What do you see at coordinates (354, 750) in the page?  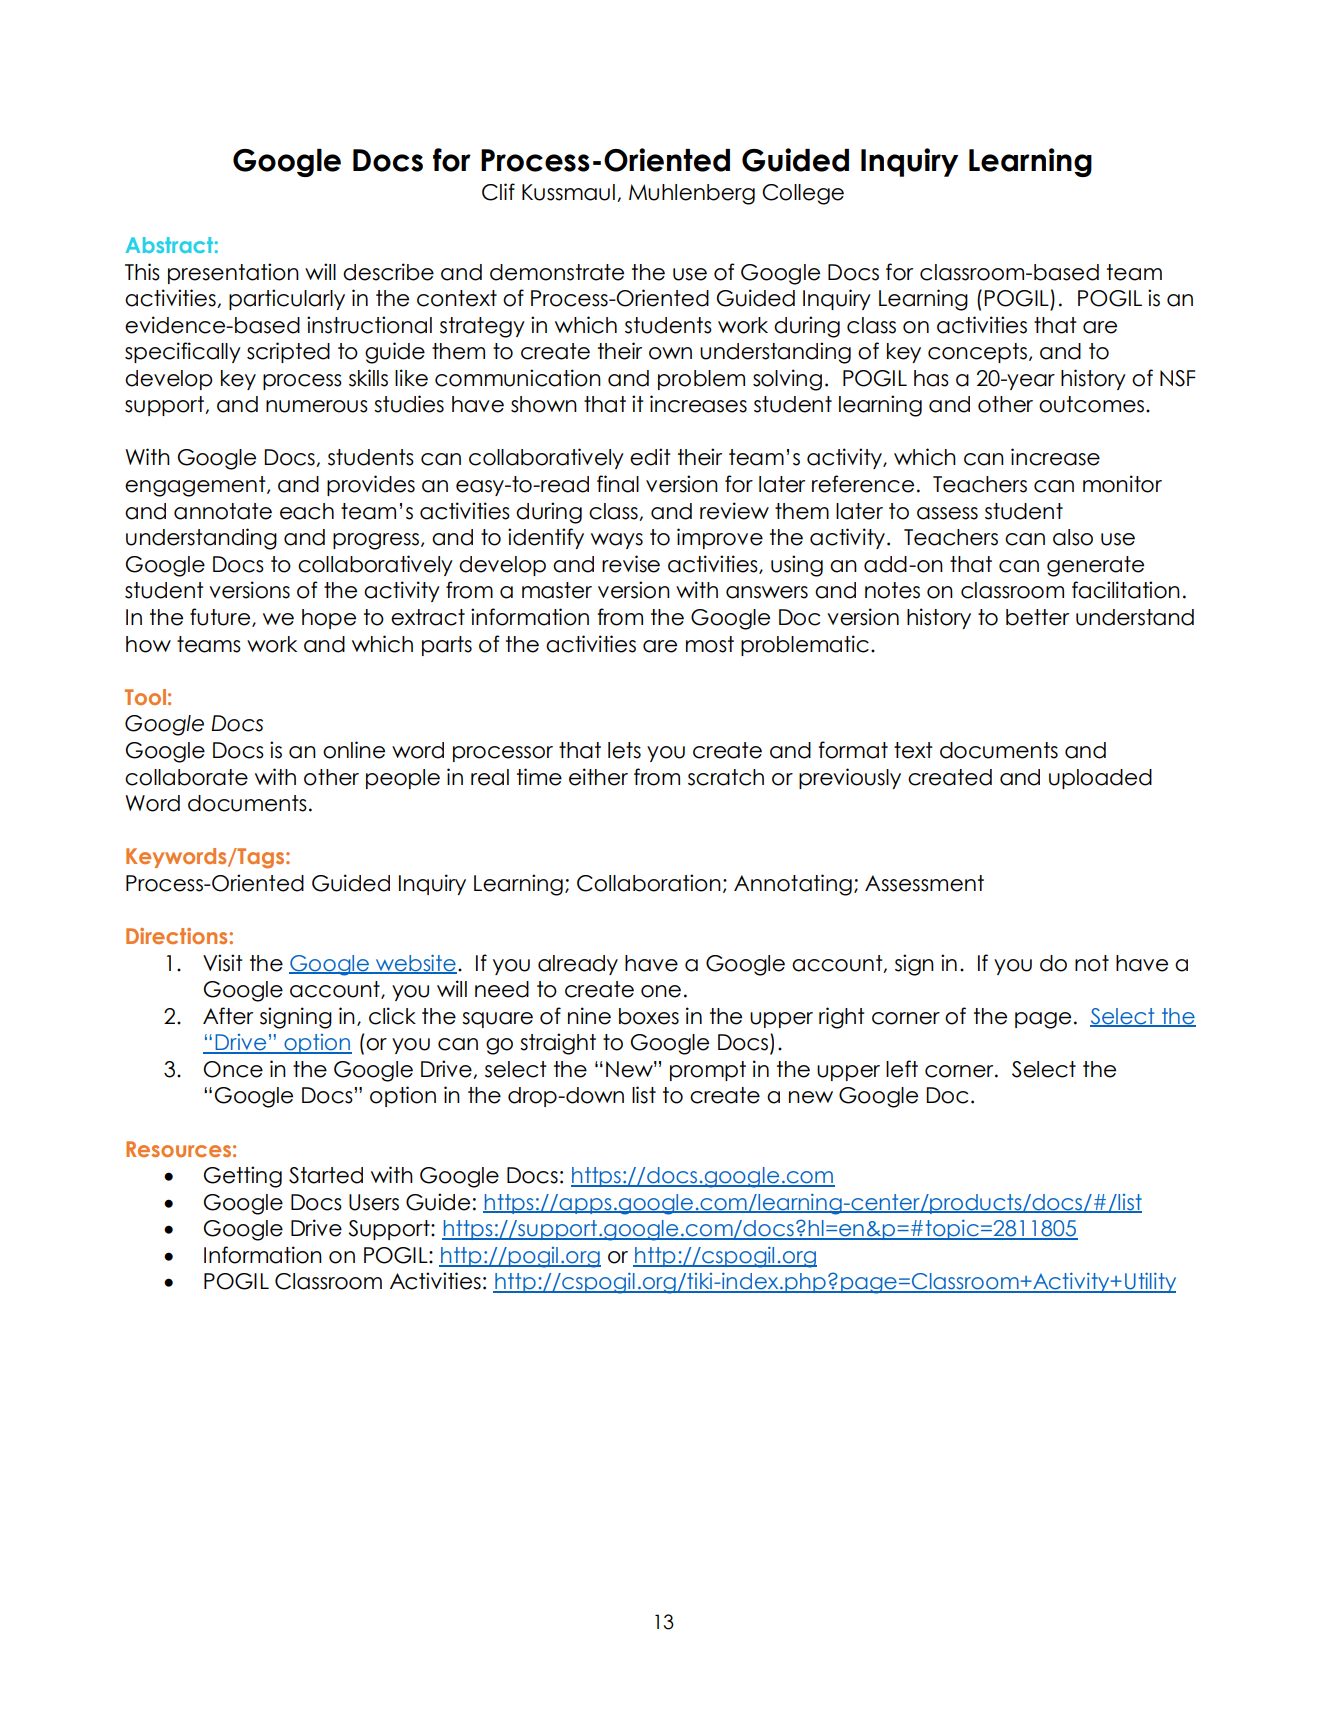 I see `online` at bounding box center [354, 750].
